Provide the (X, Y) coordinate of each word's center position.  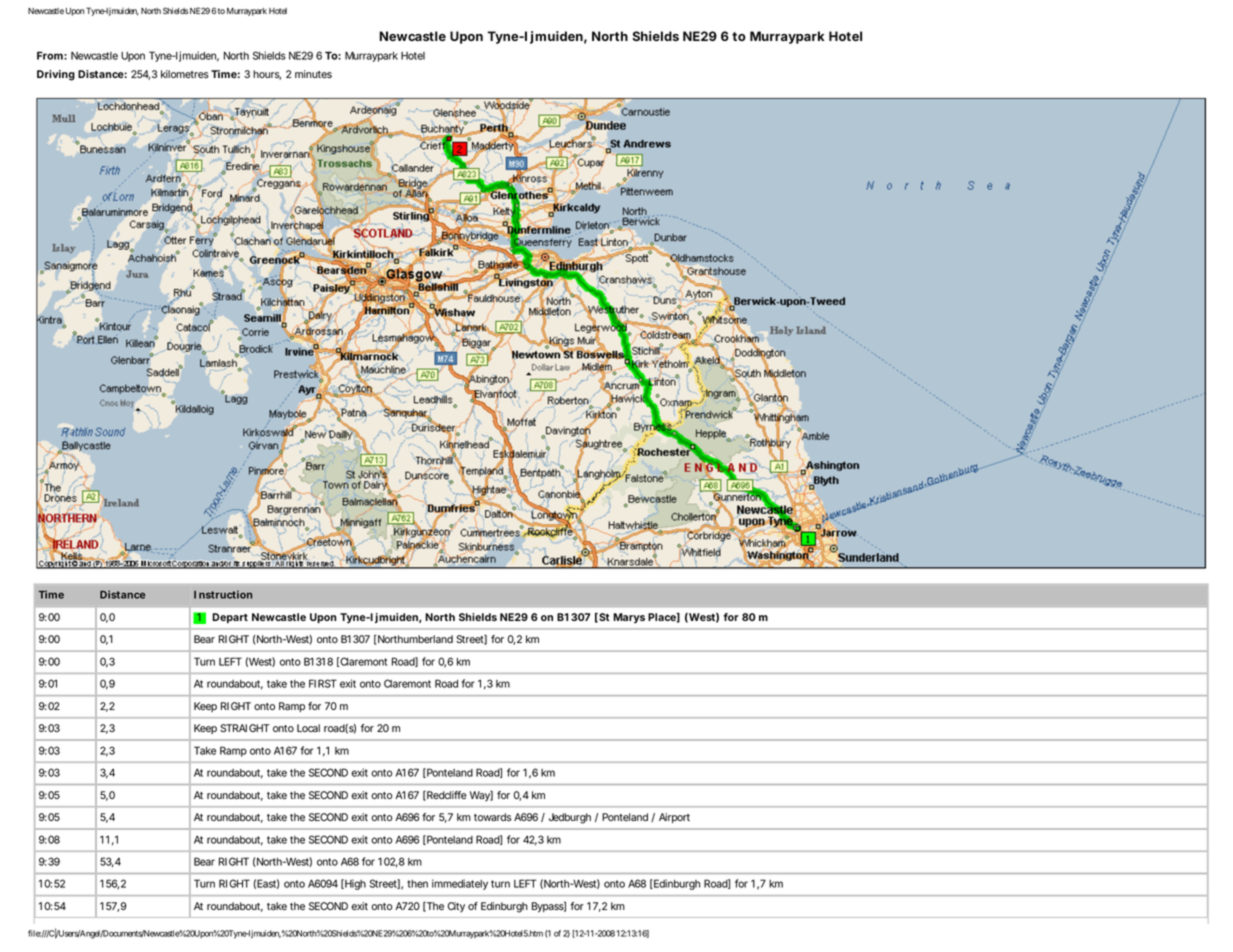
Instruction (223, 594)
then (417, 884)
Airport (674, 818)
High (354, 884)
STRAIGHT (245, 728)
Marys (629, 618)
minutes (313, 74)
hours (267, 75)
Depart (230, 618)
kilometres (185, 74)
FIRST (323, 683)
